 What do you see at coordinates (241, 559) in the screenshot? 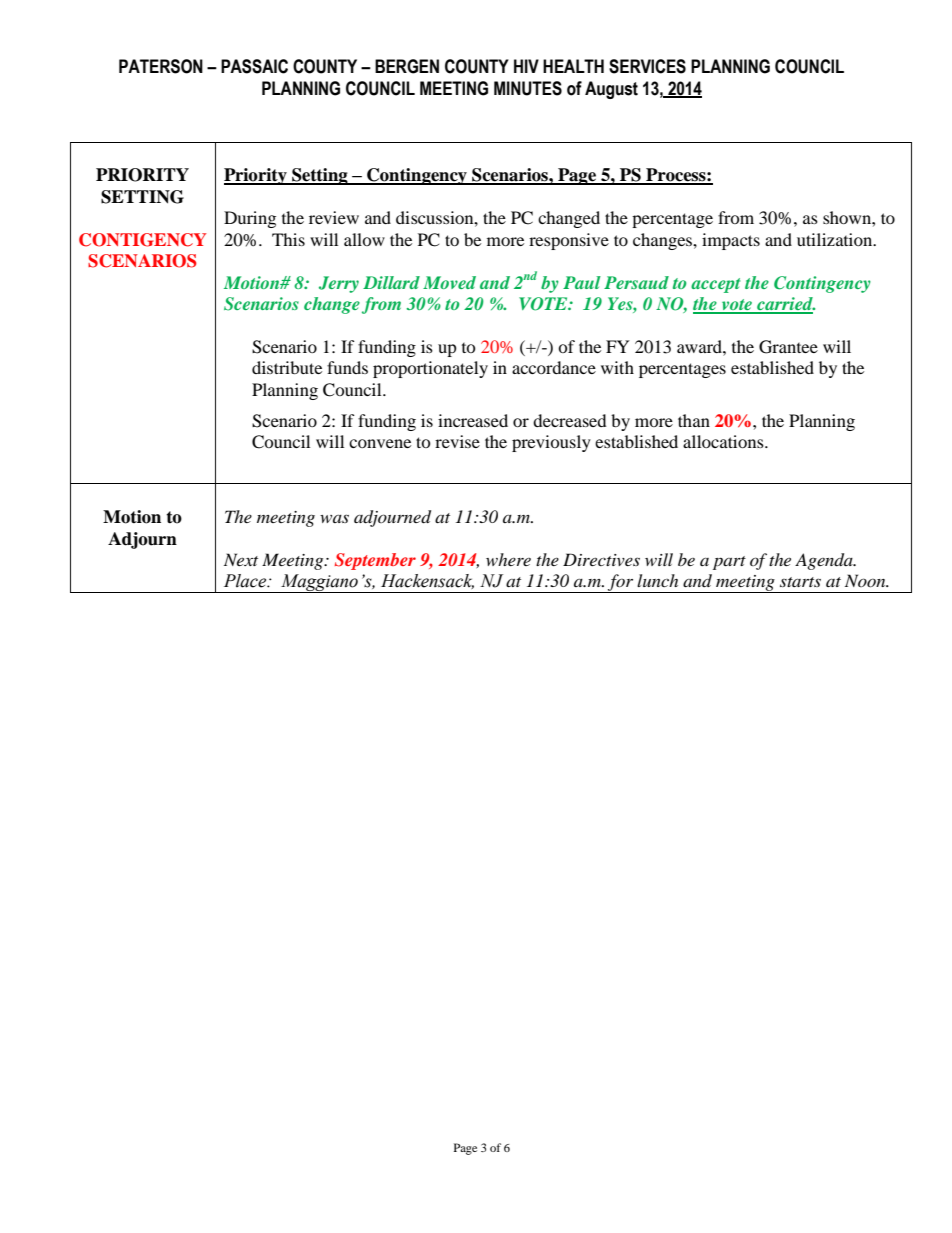
I see `Next` at bounding box center [241, 559].
